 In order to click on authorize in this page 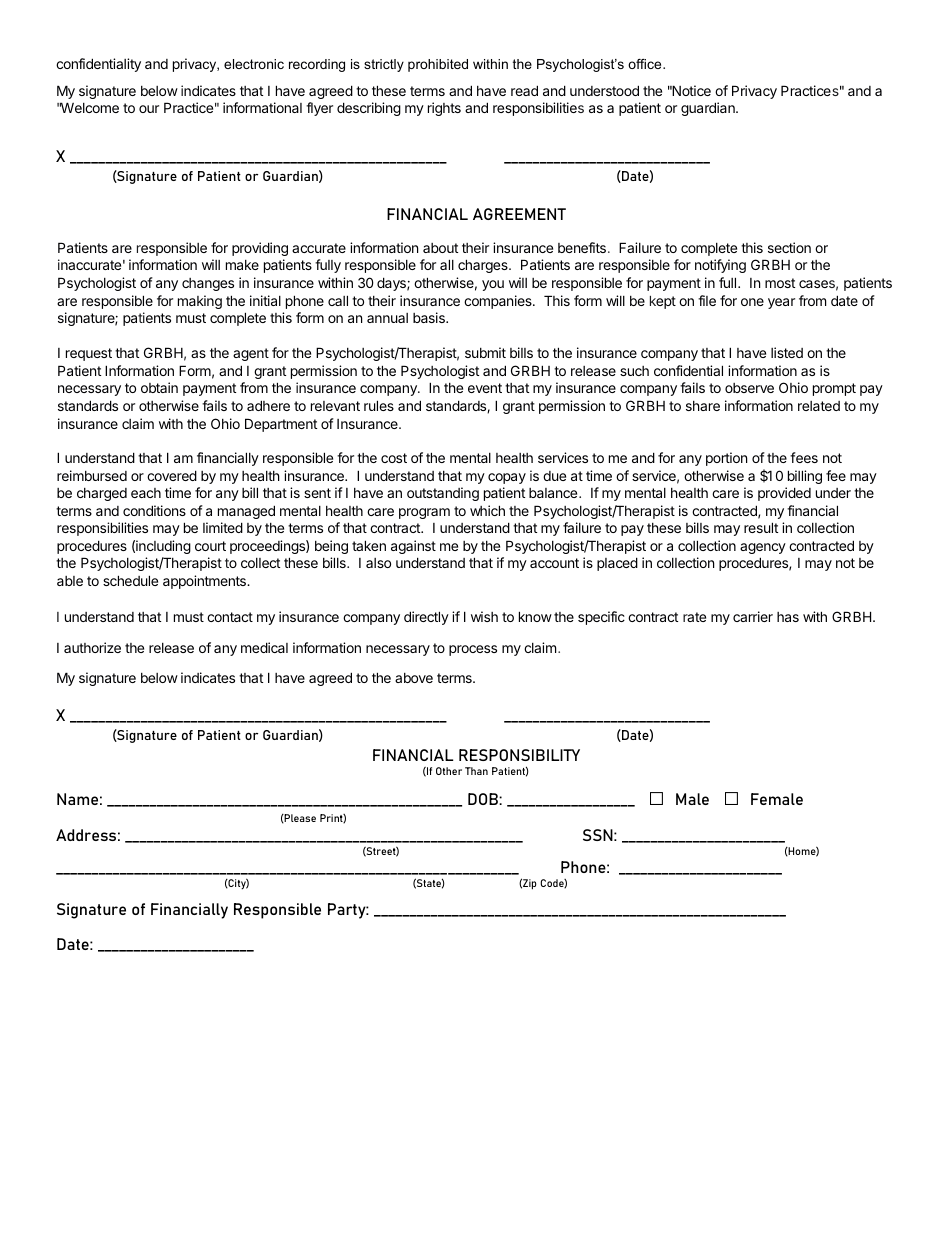, I will do `click(92, 647)`.
